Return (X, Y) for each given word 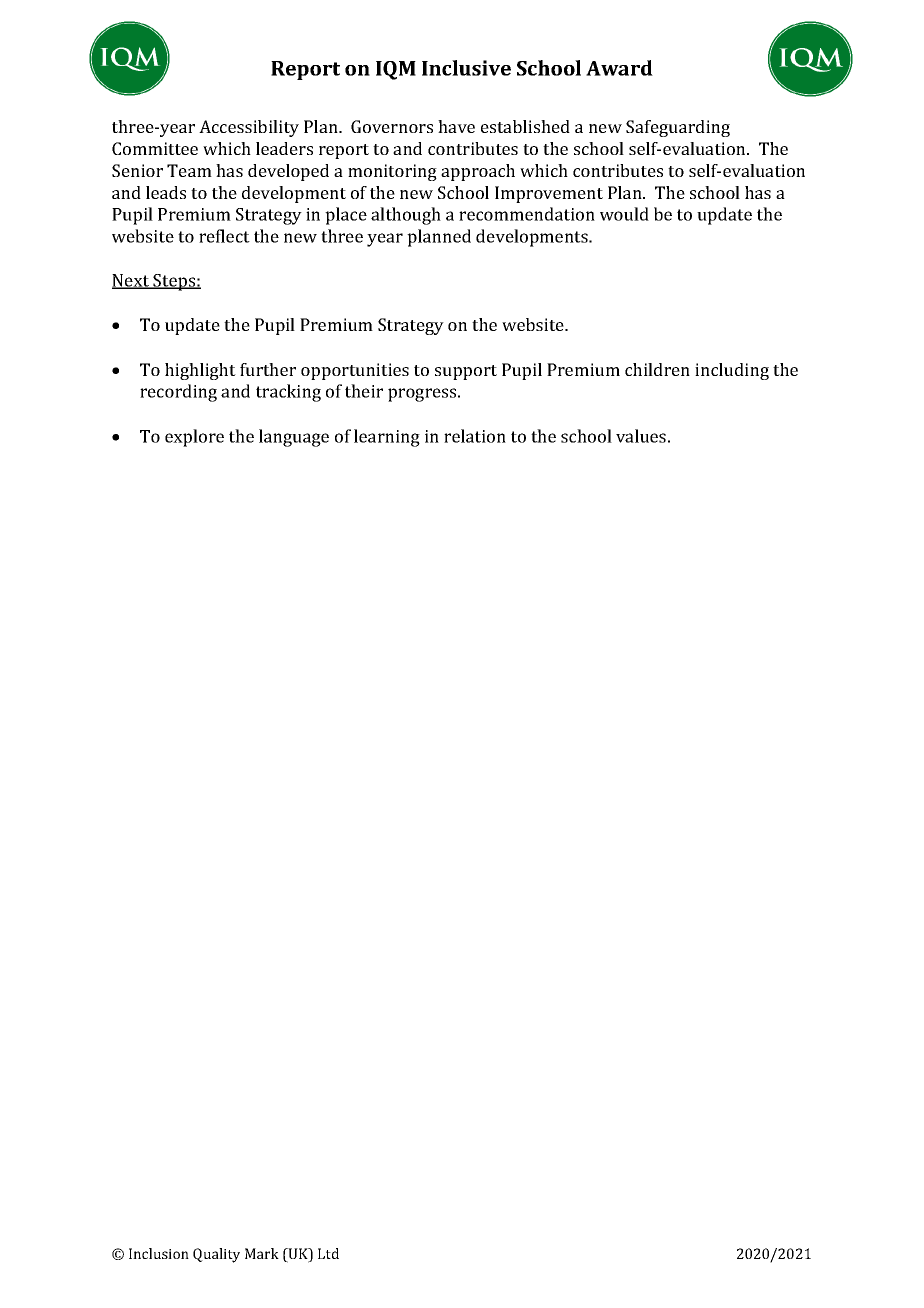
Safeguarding (678, 128)
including (732, 371)
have (456, 126)
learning (387, 438)
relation (475, 436)
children (657, 369)
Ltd (328, 1253)
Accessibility (249, 128)
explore (194, 438)
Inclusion (159, 1253)
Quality (216, 1255)
